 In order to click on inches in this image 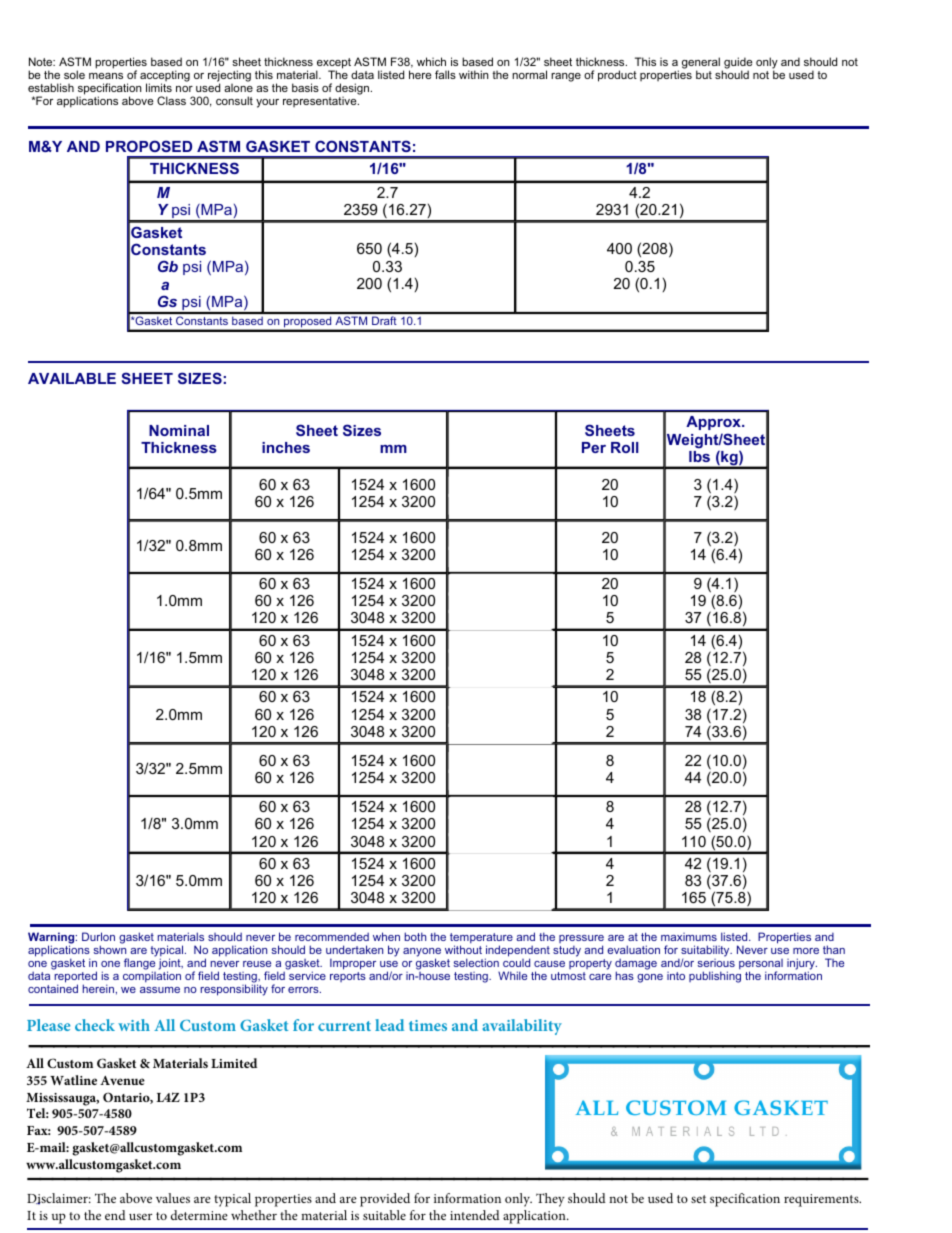, I will do `click(286, 447)`.
